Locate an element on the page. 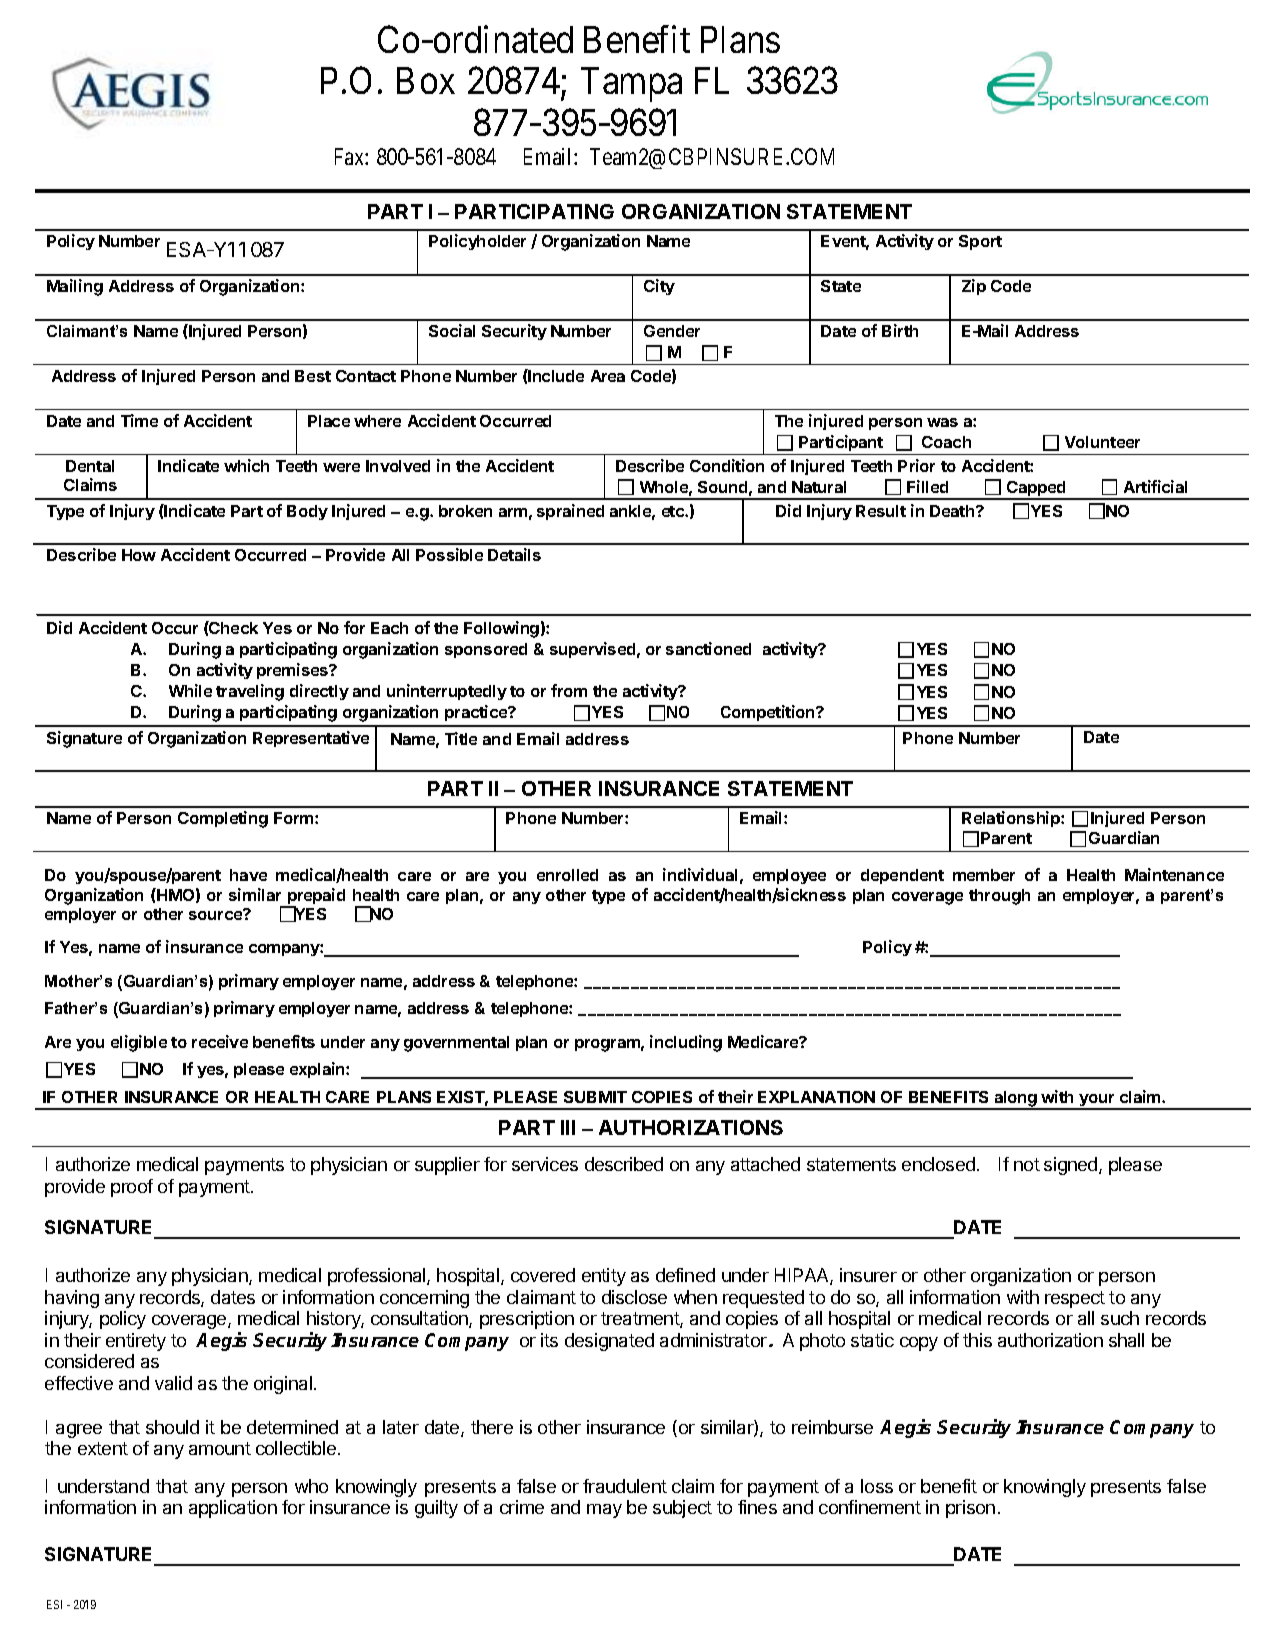  Sport is located at coordinates (980, 242).
